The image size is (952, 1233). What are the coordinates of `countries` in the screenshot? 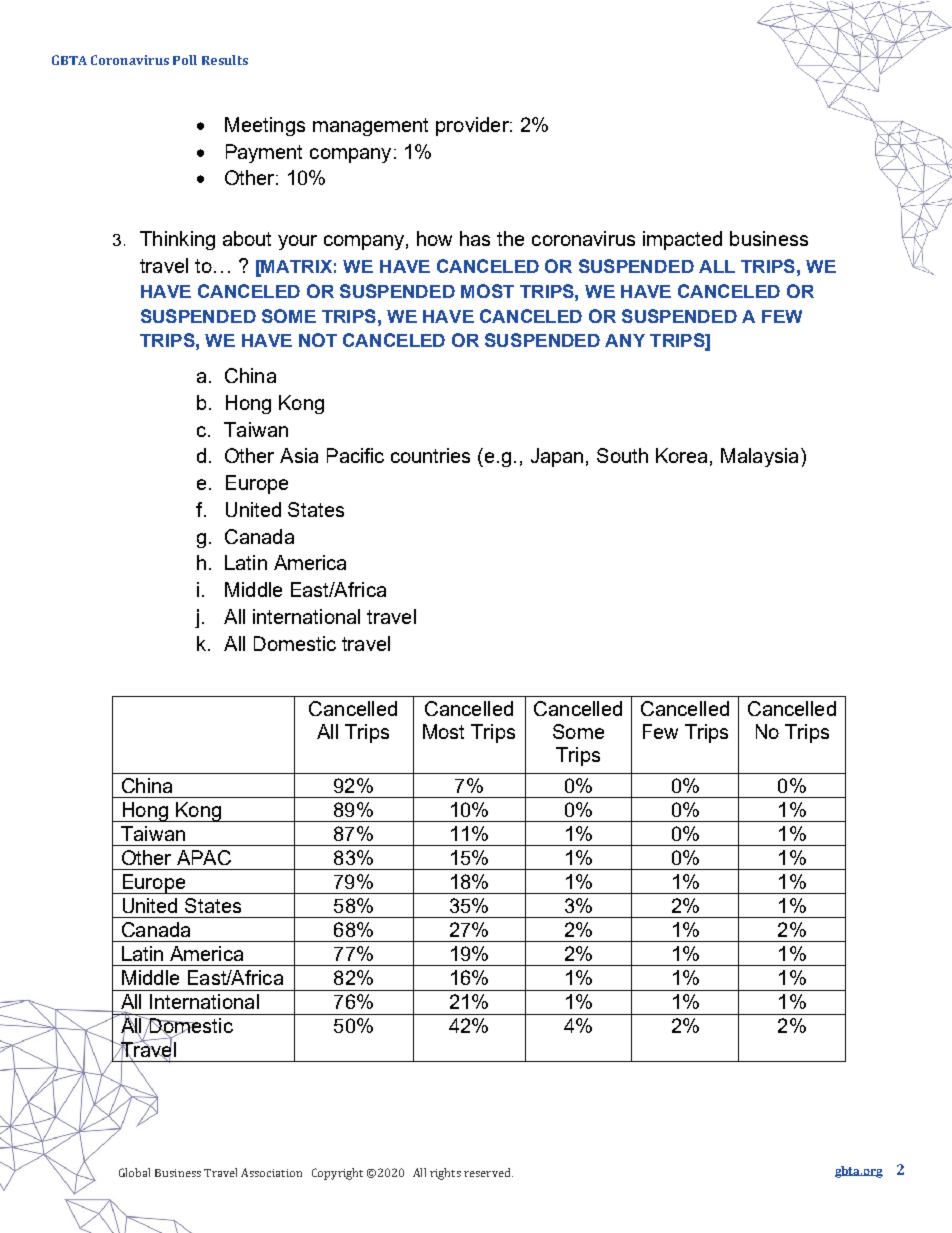 It's located at (430, 455).
